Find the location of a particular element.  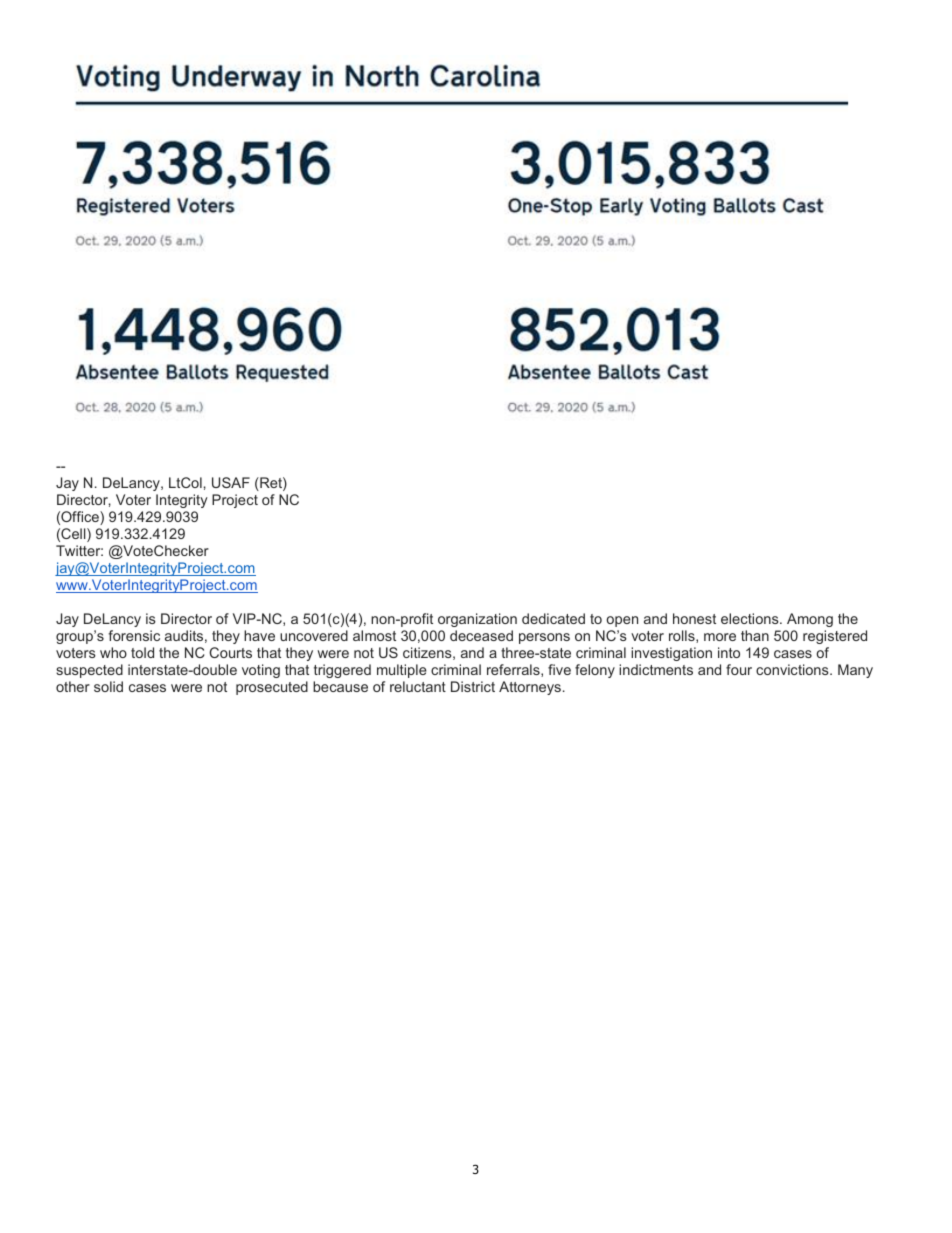

deceased is located at coordinates (481, 635).
